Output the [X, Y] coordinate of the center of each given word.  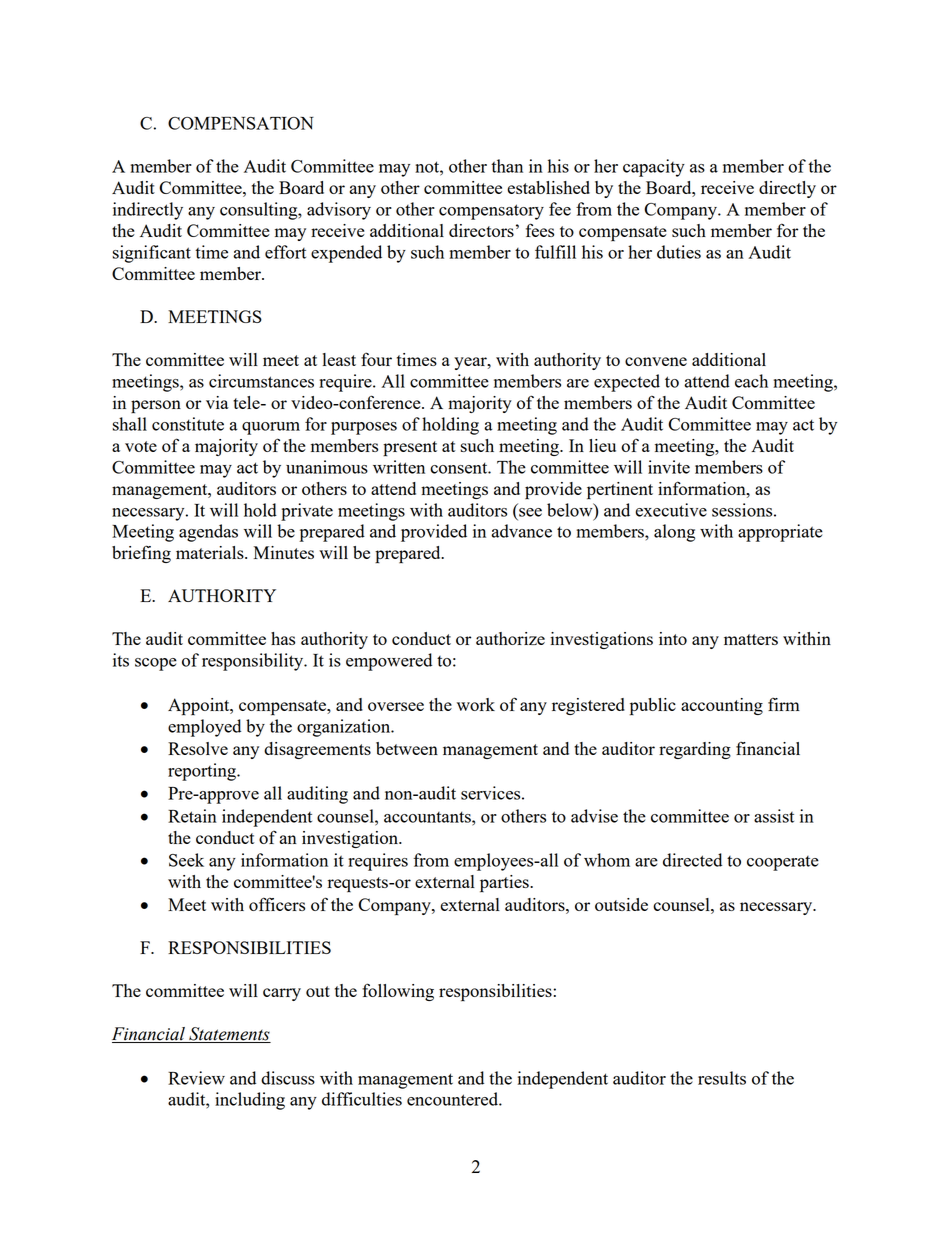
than [507, 166]
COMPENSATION [241, 123]
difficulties [362, 1099]
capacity [654, 168]
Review [196, 1078]
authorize [510, 638]
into [673, 638]
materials [211, 552]
